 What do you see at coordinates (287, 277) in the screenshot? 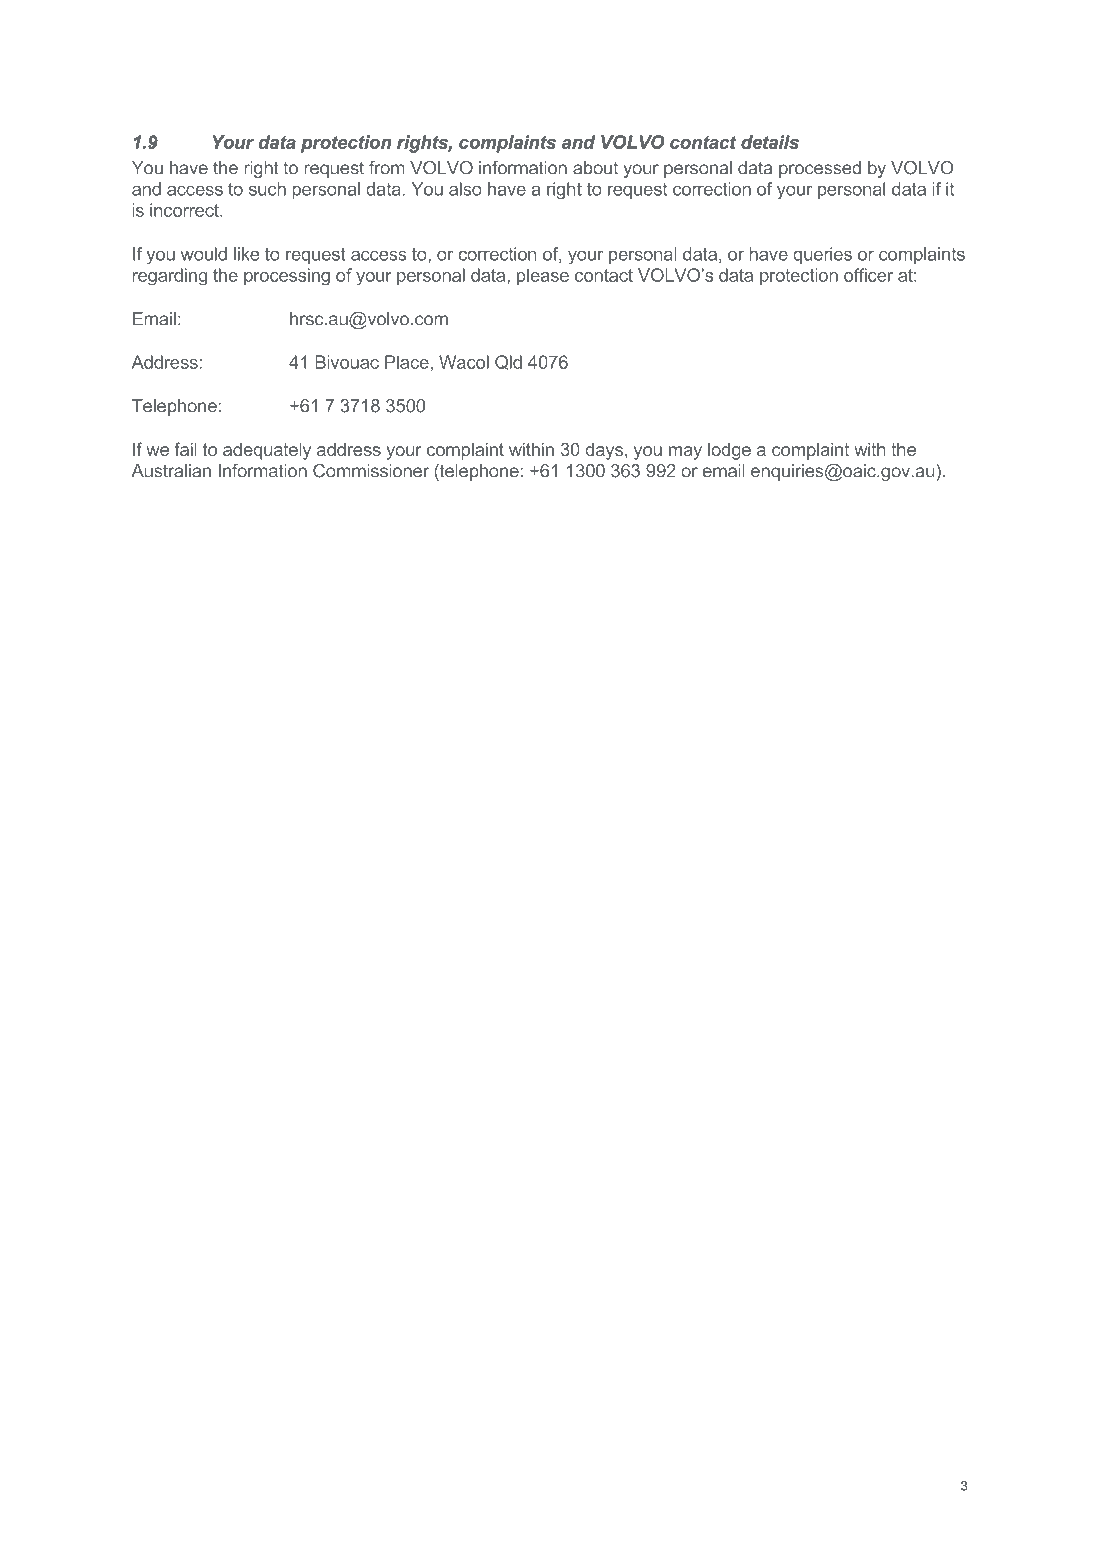
I see `processing` at bounding box center [287, 277].
